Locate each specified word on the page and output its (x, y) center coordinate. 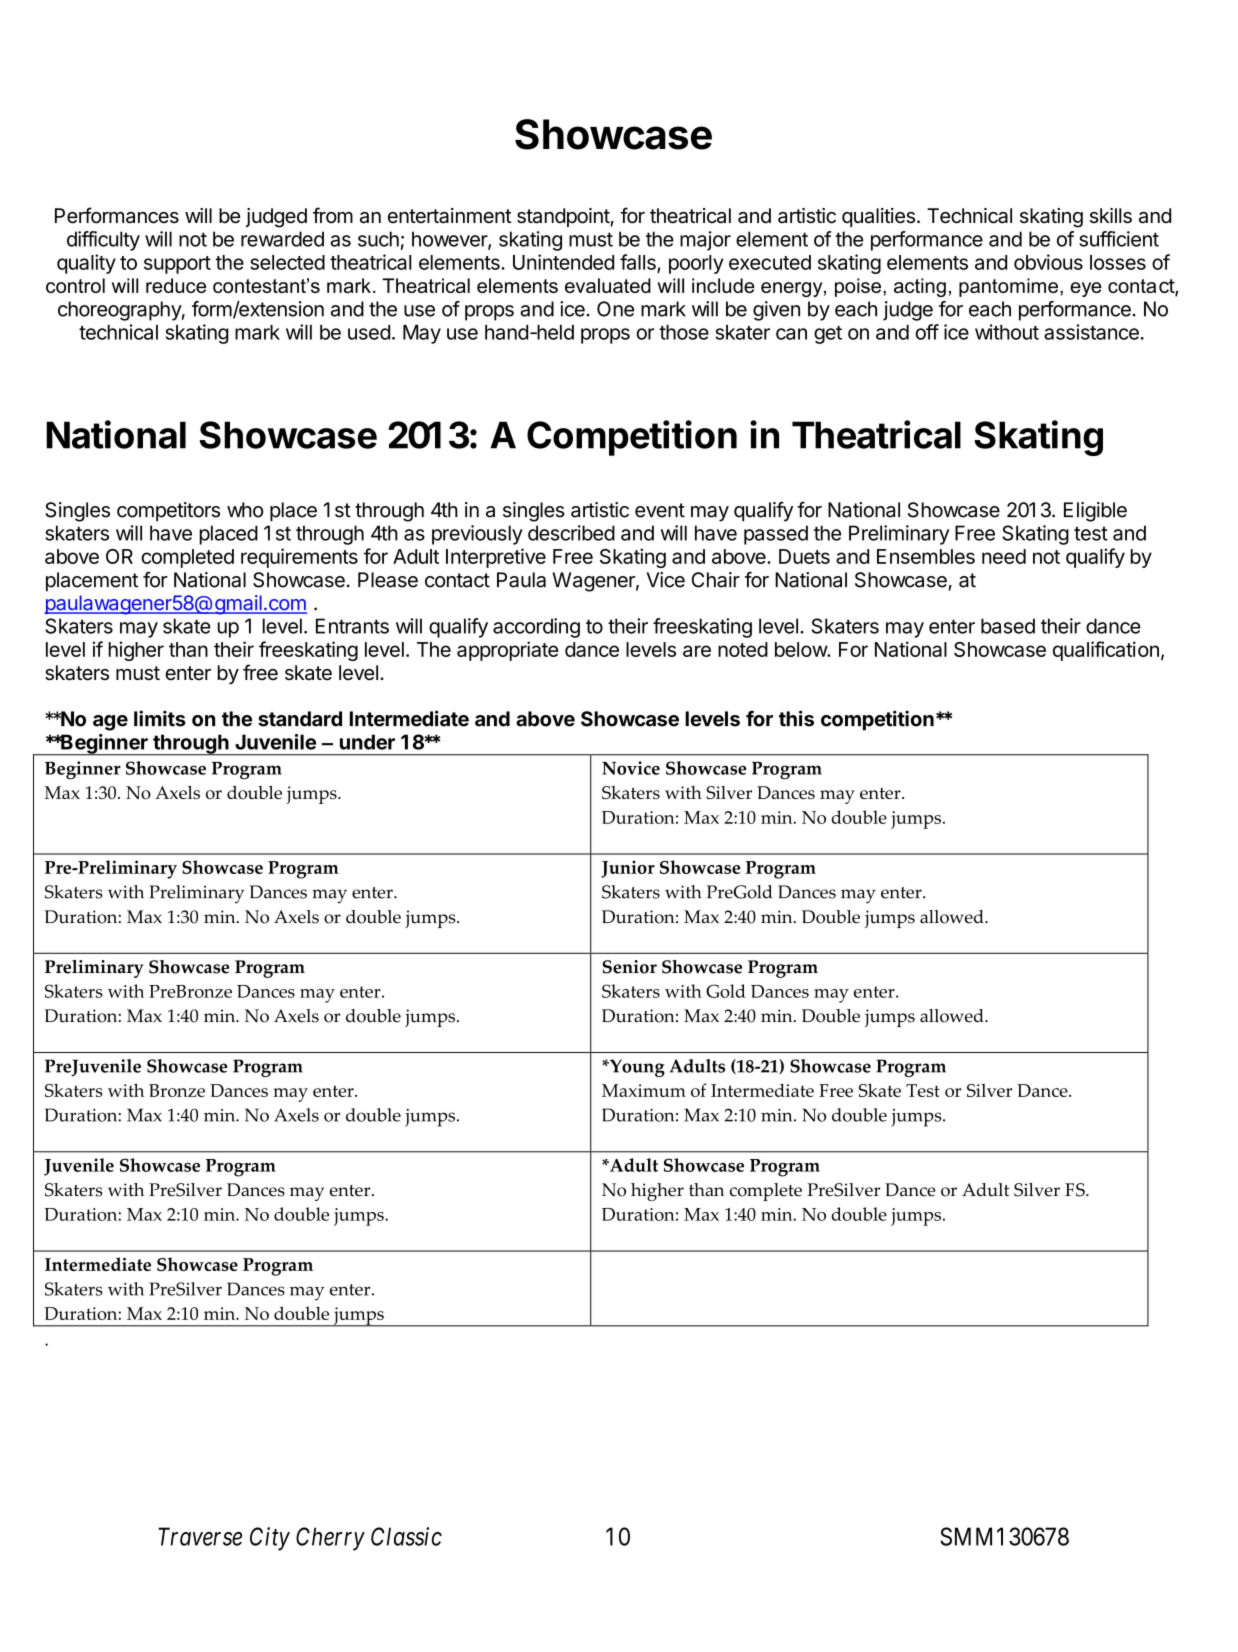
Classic (406, 1536)
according (536, 628)
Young (636, 1068)
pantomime (1008, 287)
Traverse (200, 1536)
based (1008, 626)
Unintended (563, 262)
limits (160, 718)
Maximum (644, 1090)
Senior (630, 967)
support (177, 265)
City (270, 1539)
